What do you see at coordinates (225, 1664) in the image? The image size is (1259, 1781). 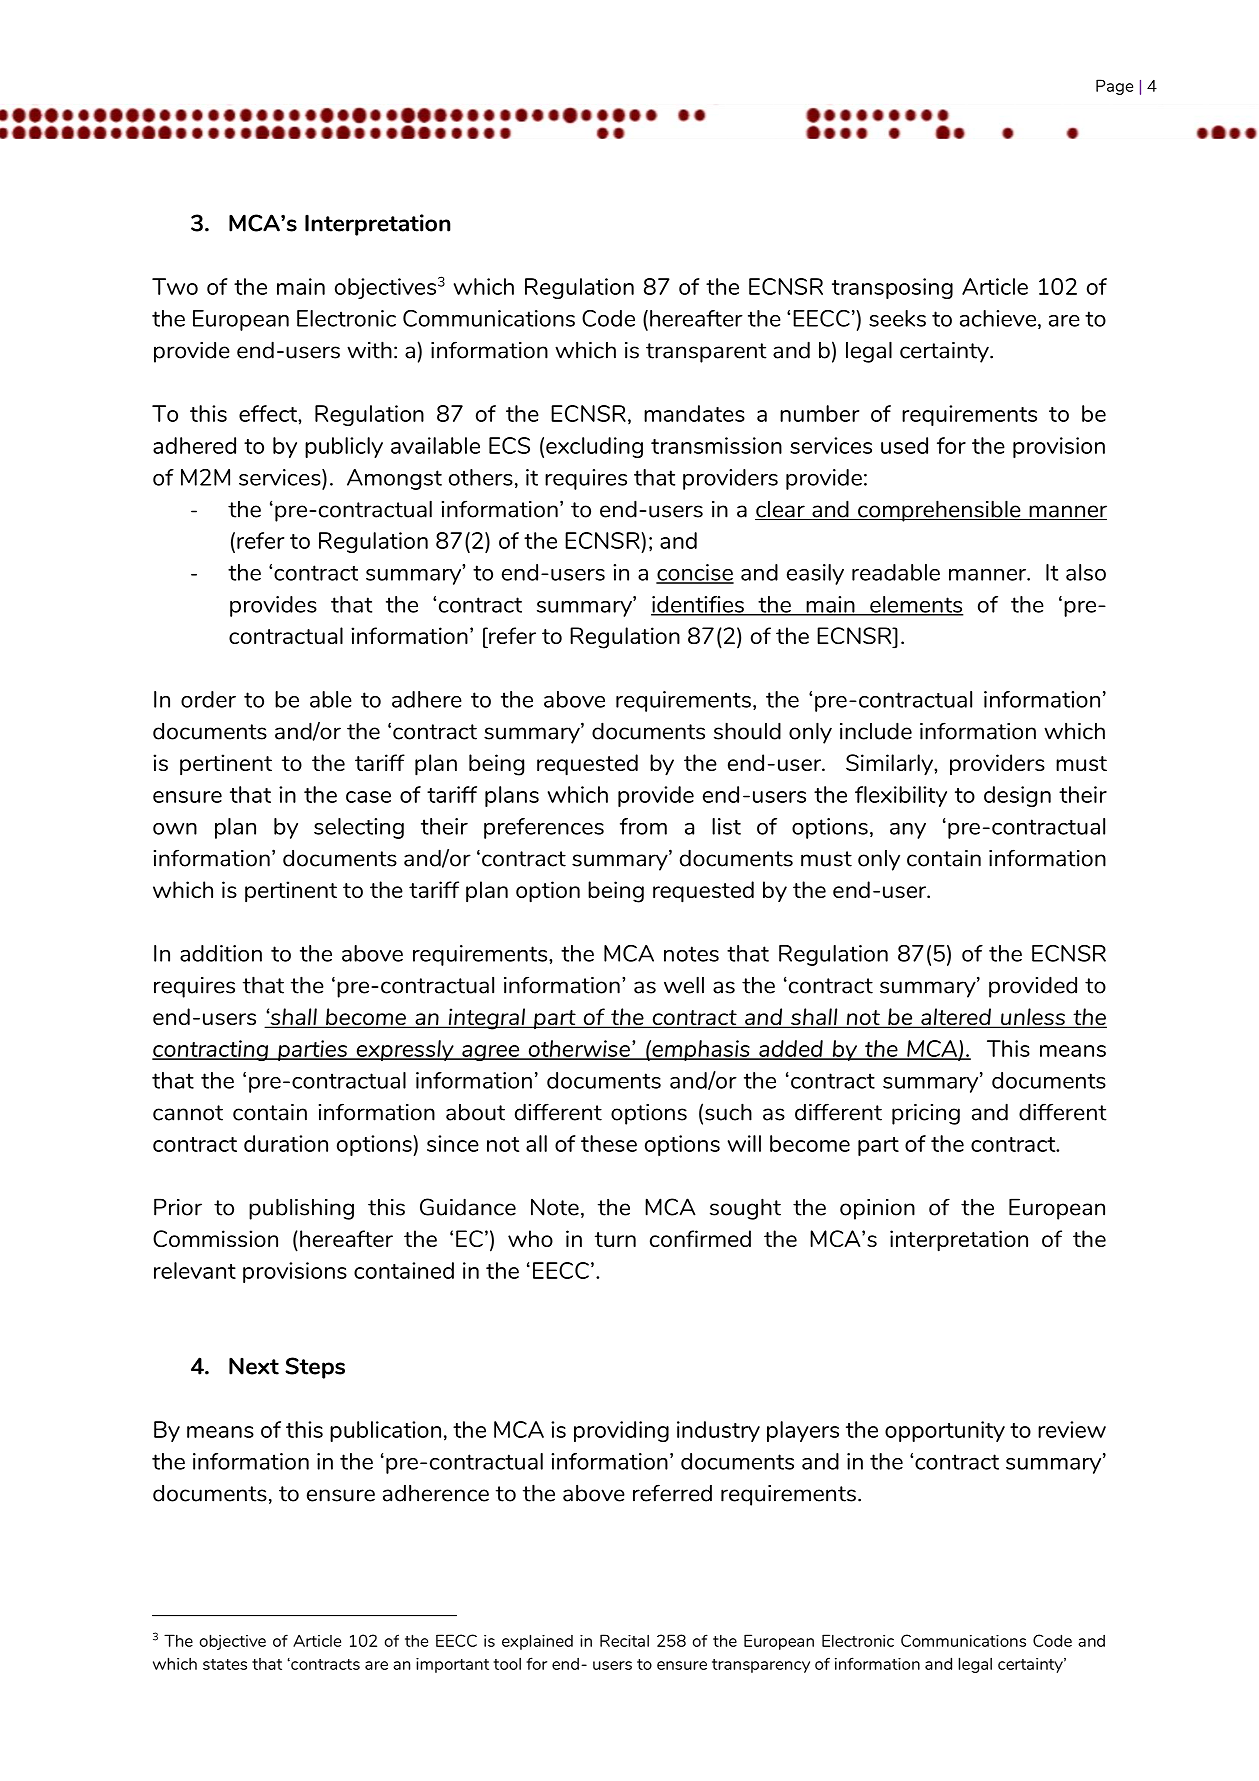 I see `states` at bounding box center [225, 1664].
